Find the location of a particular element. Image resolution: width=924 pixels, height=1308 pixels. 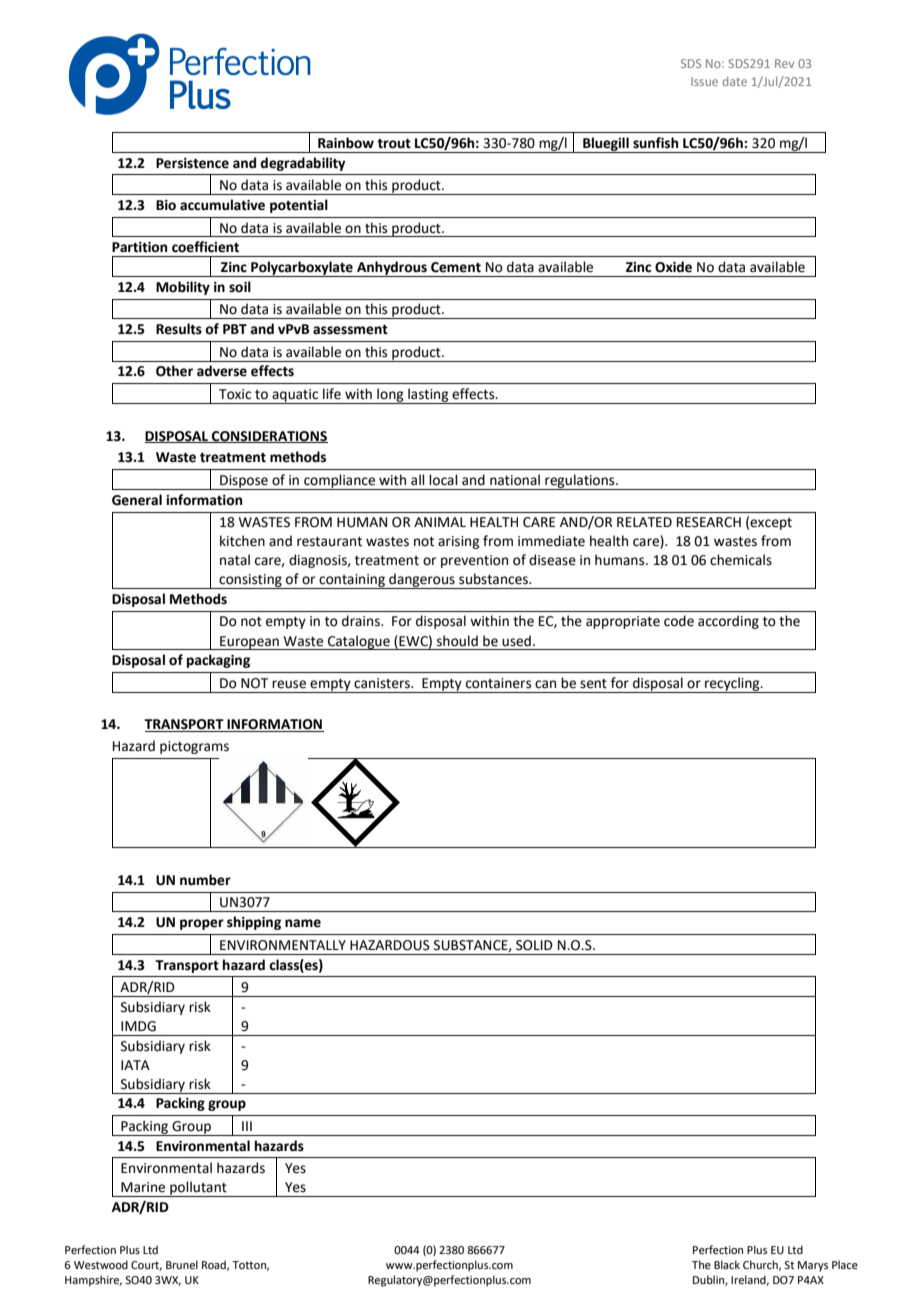

Brunel is located at coordinates (182, 1264).
